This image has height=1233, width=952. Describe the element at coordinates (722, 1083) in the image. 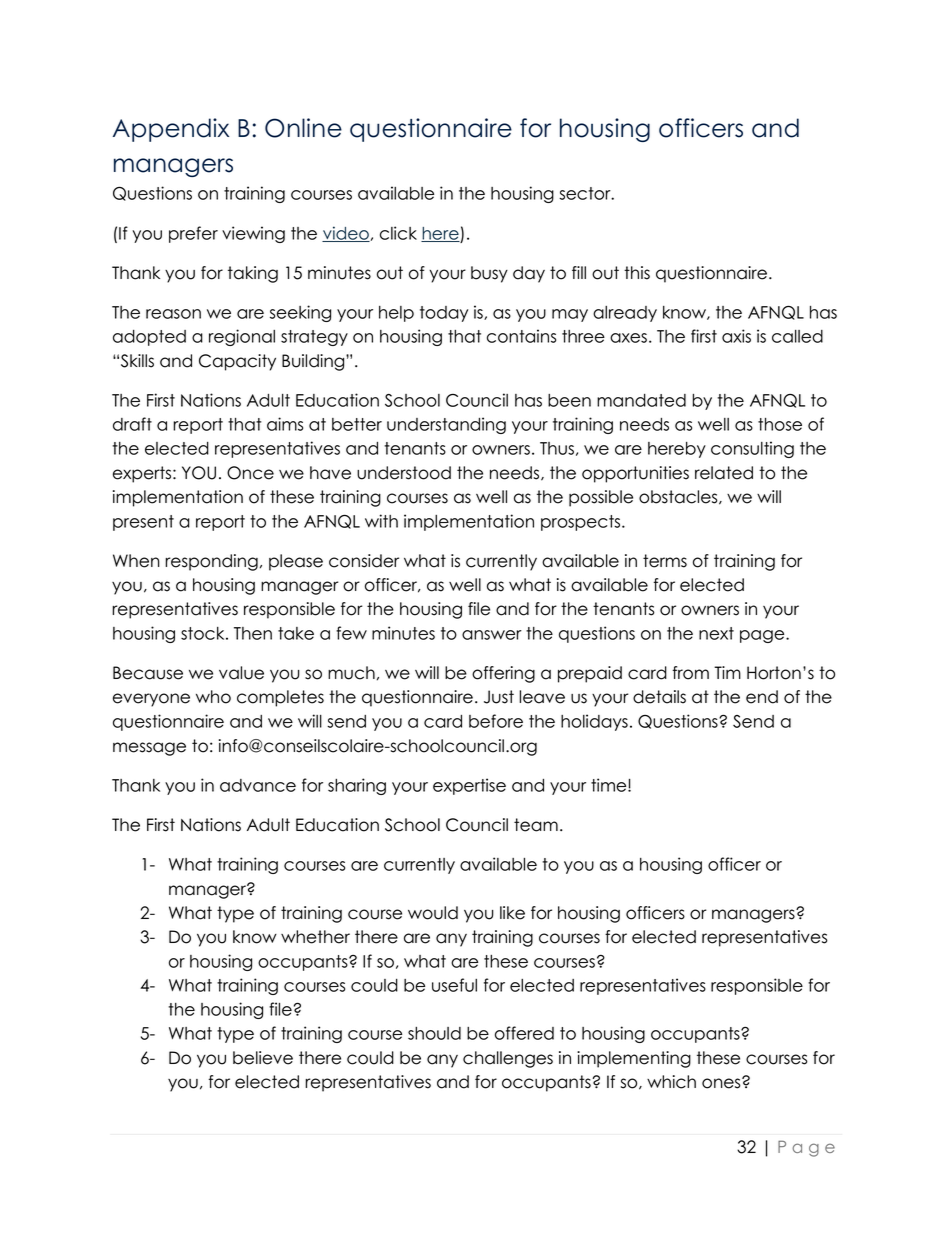

I see `ones` at that location.
